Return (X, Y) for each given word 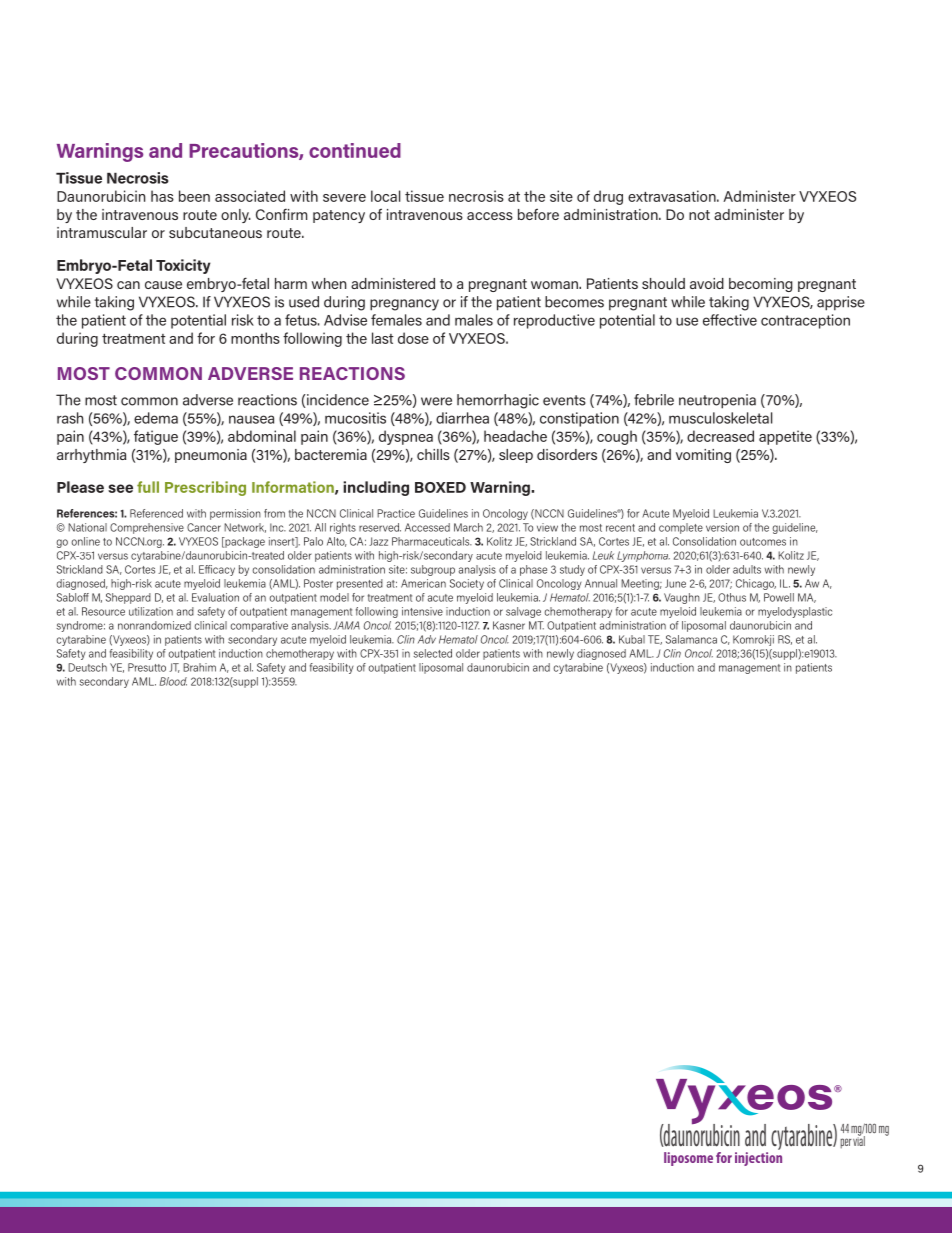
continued (355, 150)
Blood (173, 681)
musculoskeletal (720, 418)
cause (163, 285)
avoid (707, 283)
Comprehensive (147, 528)
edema (156, 418)
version (722, 527)
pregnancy (404, 305)
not (699, 215)
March (468, 527)
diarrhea (462, 418)
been (194, 196)
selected (433, 653)
